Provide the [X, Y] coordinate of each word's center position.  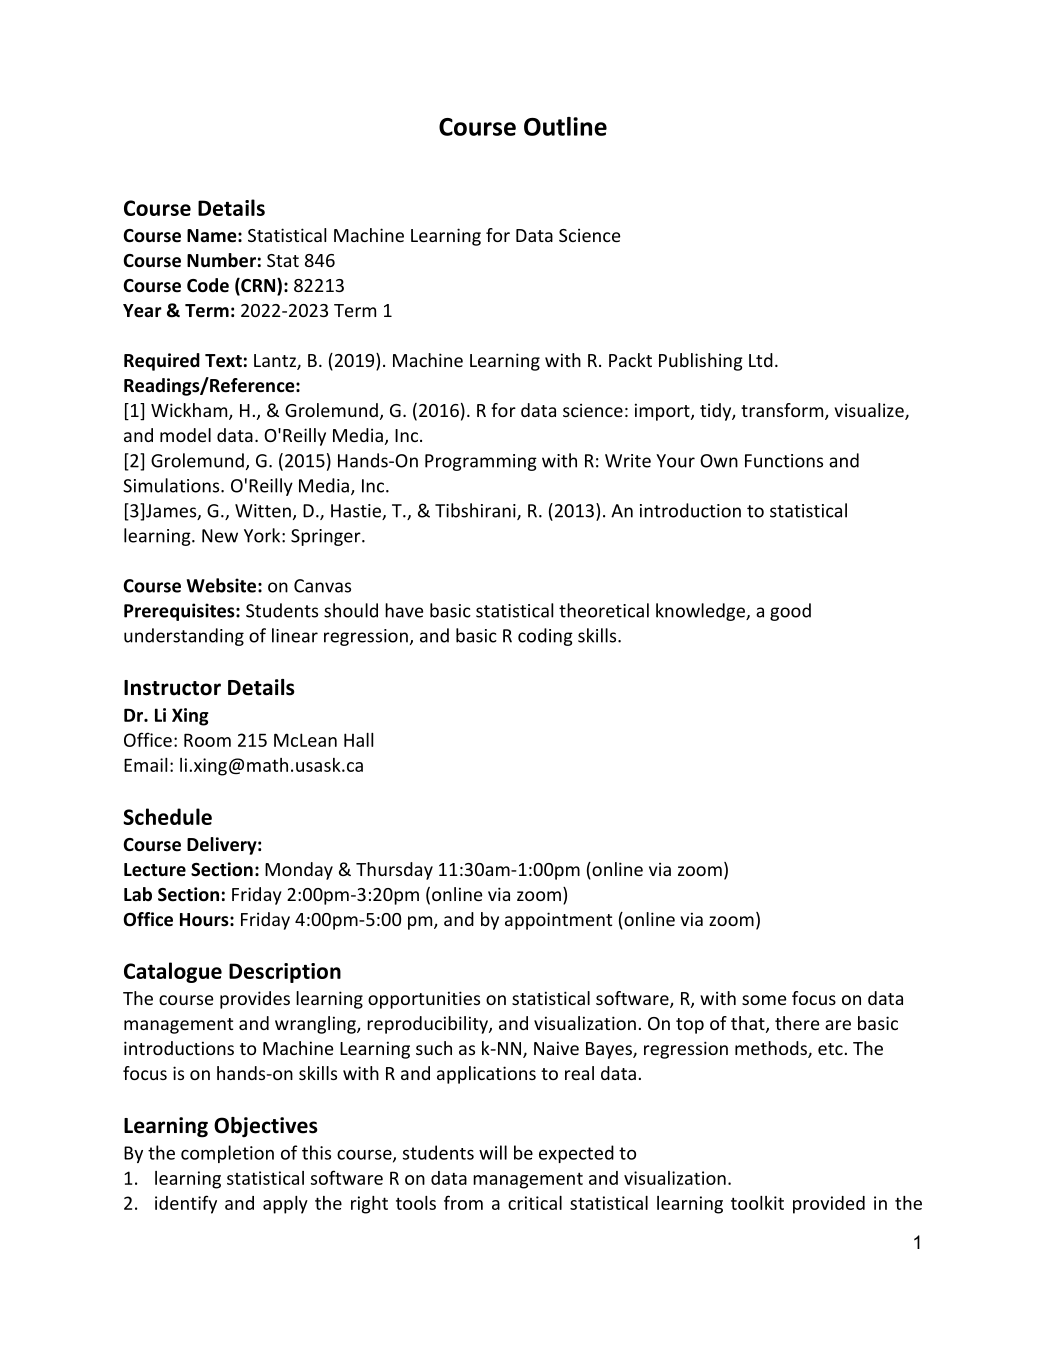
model [185, 435]
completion [227, 1154]
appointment [558, 921]
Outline [565, 126]
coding [545, 637]
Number [221, 260]
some [764, 1000]
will [493, 1152]
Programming [481, 462]
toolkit [757, 1203]
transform [783, 411]
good [790, 612]
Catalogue [173, 972]
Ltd [761, 360]
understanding [184, 637]
